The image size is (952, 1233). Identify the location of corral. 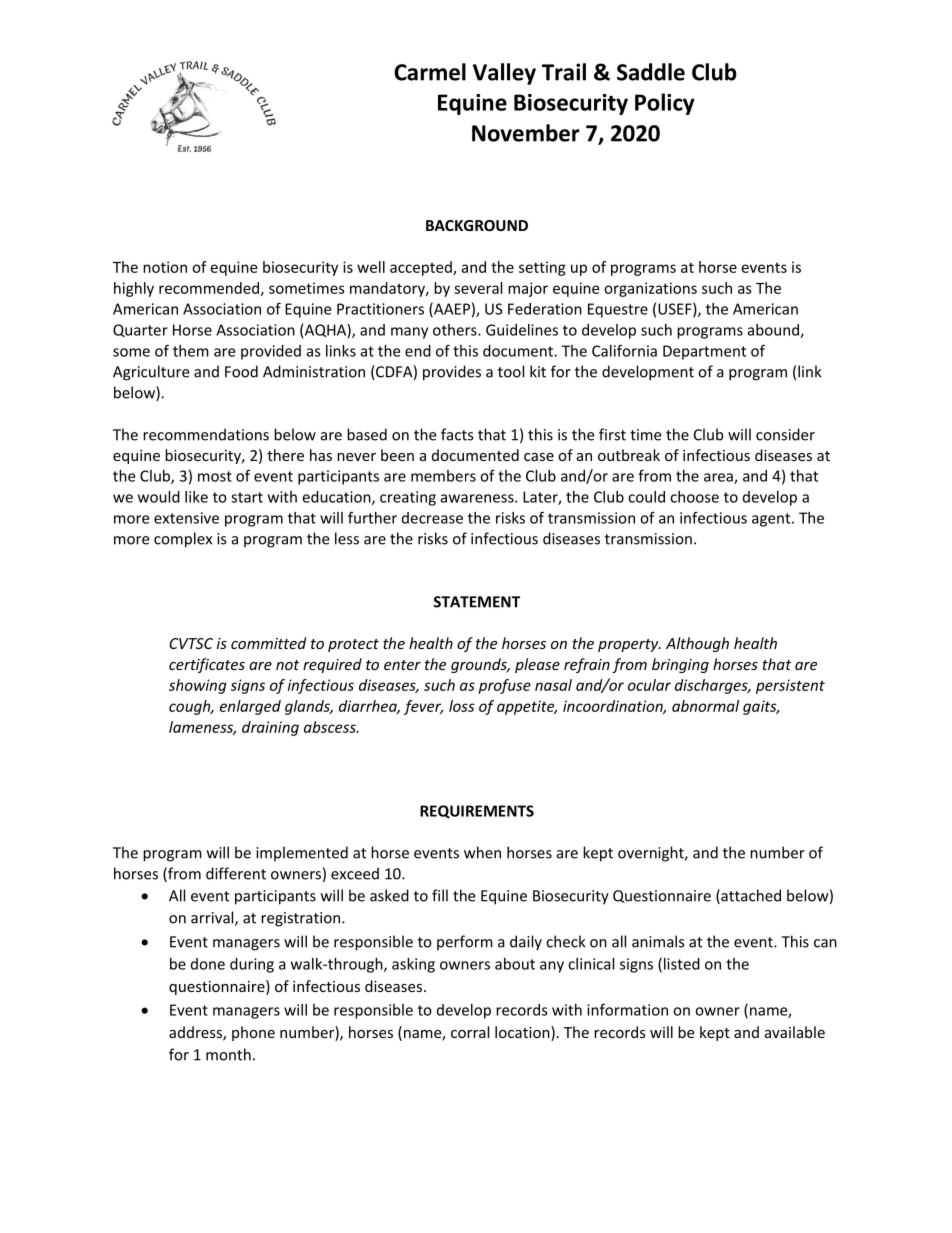
(470, 1032).
